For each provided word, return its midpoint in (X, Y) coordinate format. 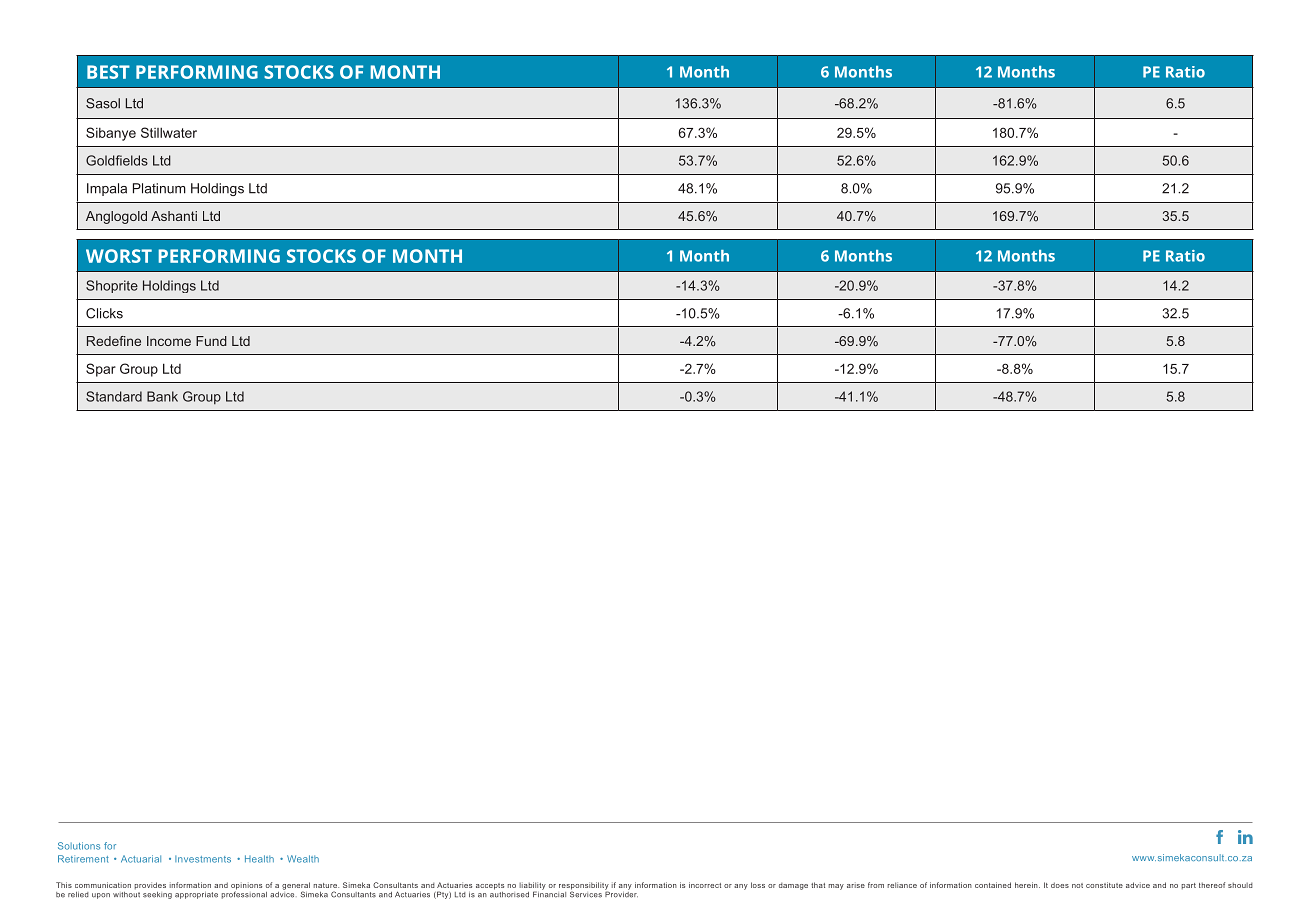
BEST (108, 72)
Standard (114, 396)
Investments (203, 859)
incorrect (705, 885)
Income (169, 341)
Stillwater (169, 132)
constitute (1104, 885)
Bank (162, 396)
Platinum (159, 188)
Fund (211, 341)
